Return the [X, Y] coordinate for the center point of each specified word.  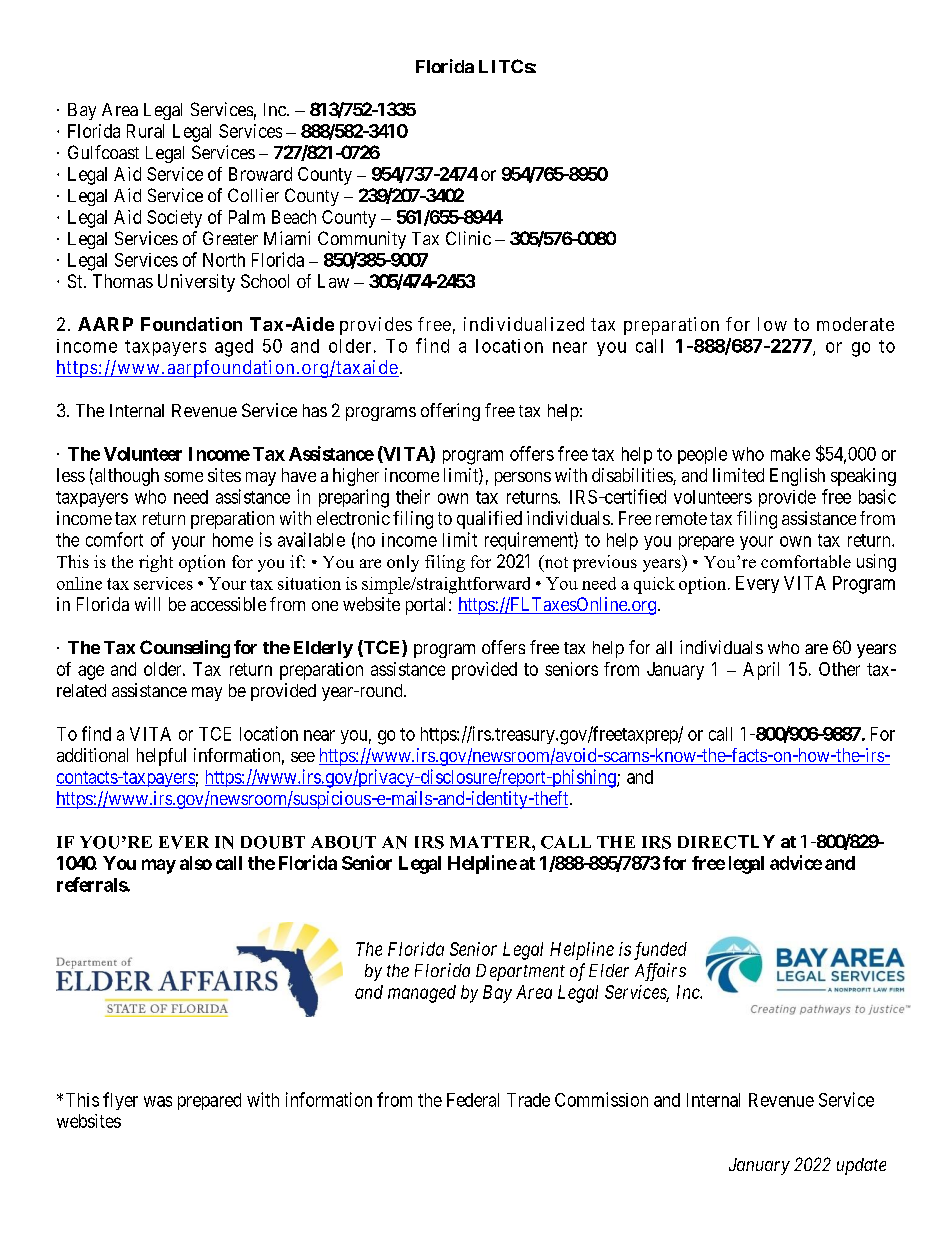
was [158, 1101]
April [761, 671]
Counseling [185, 649]
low [772, 324]
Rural [145, 131]
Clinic [468, 238]
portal [428, 606]
